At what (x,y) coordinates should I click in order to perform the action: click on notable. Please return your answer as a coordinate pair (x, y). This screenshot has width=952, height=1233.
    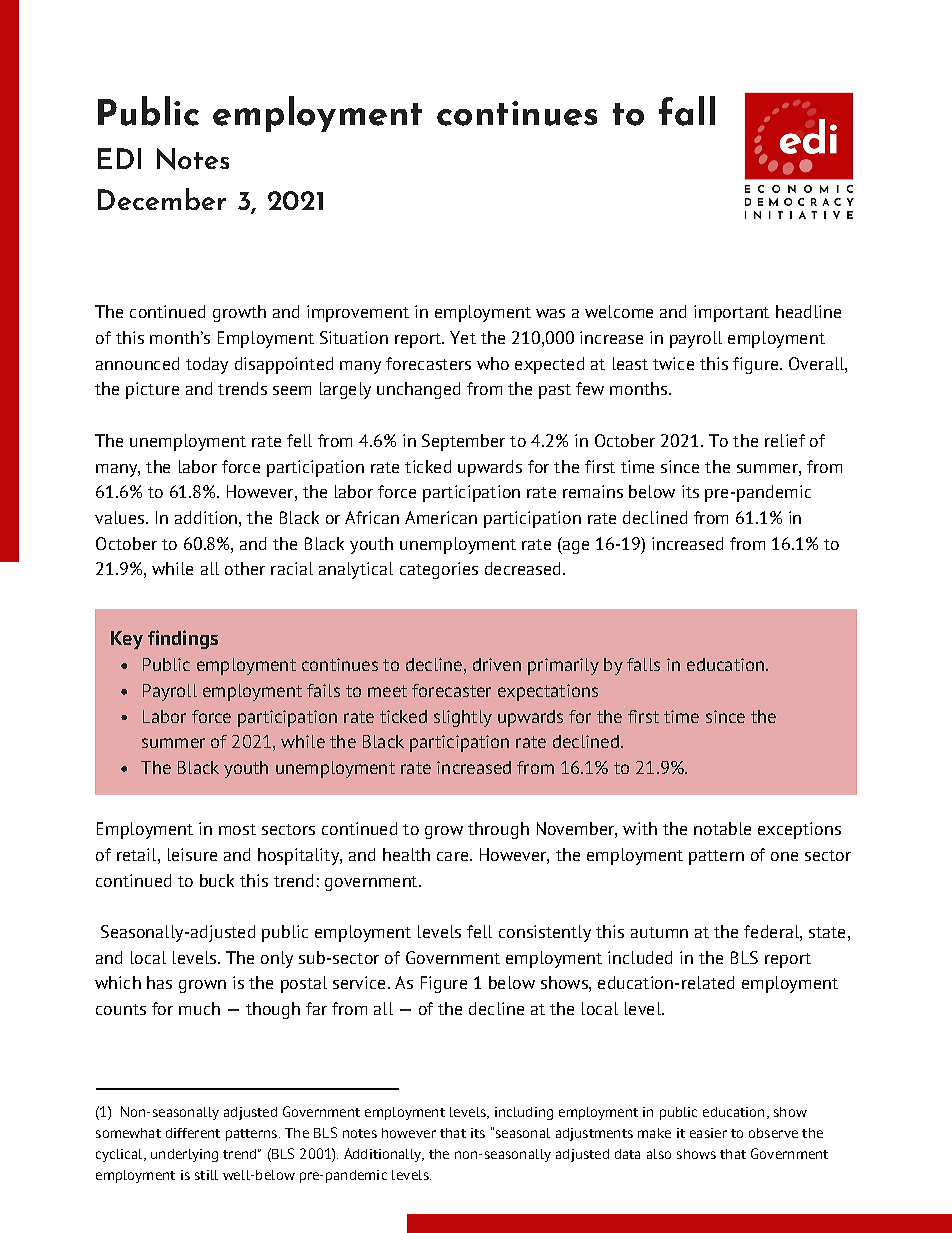
    Looking at the image, I should click on (722, 828).
